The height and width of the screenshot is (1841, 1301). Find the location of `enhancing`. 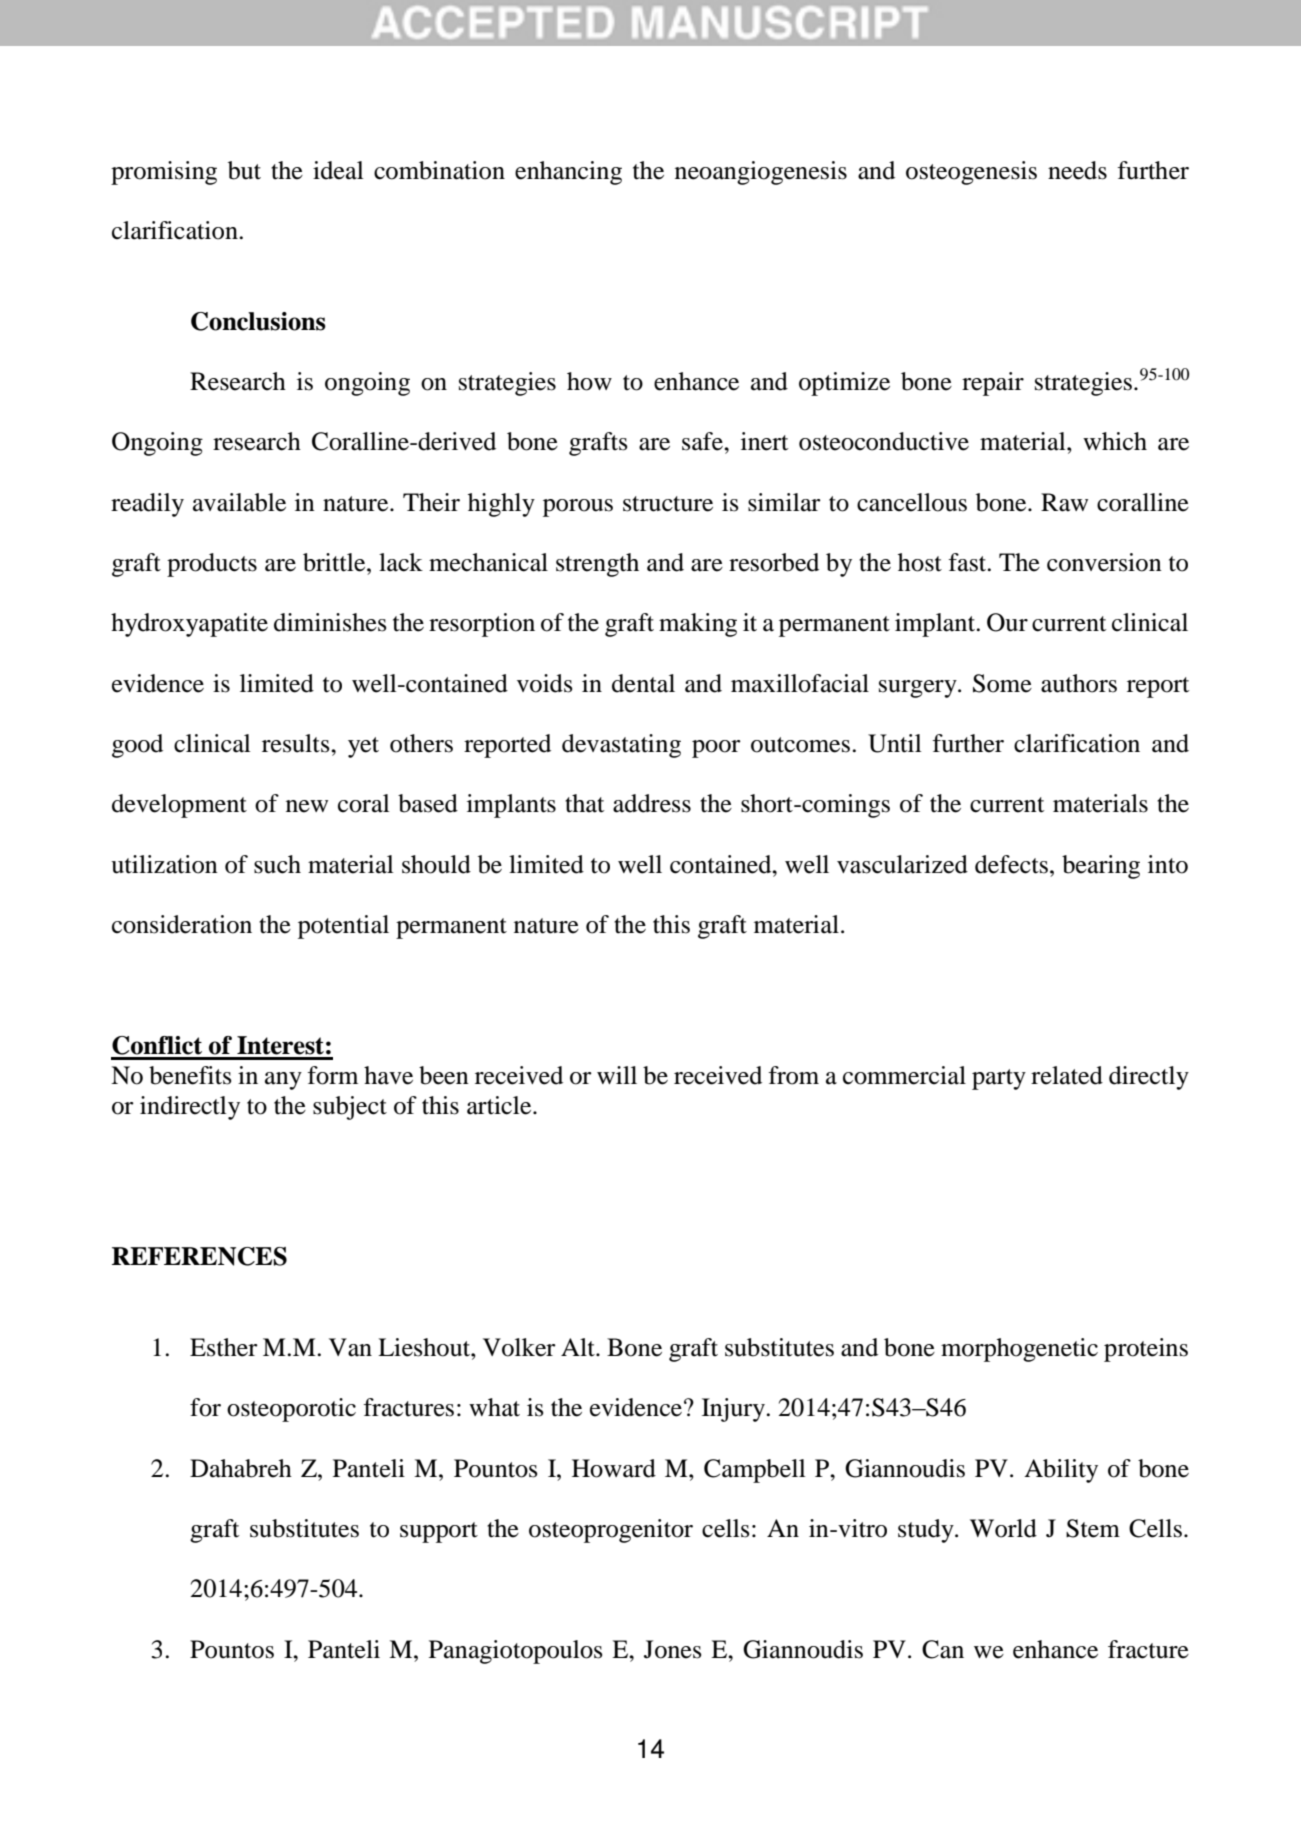

enhancing is located at coordinates (568, 173).
